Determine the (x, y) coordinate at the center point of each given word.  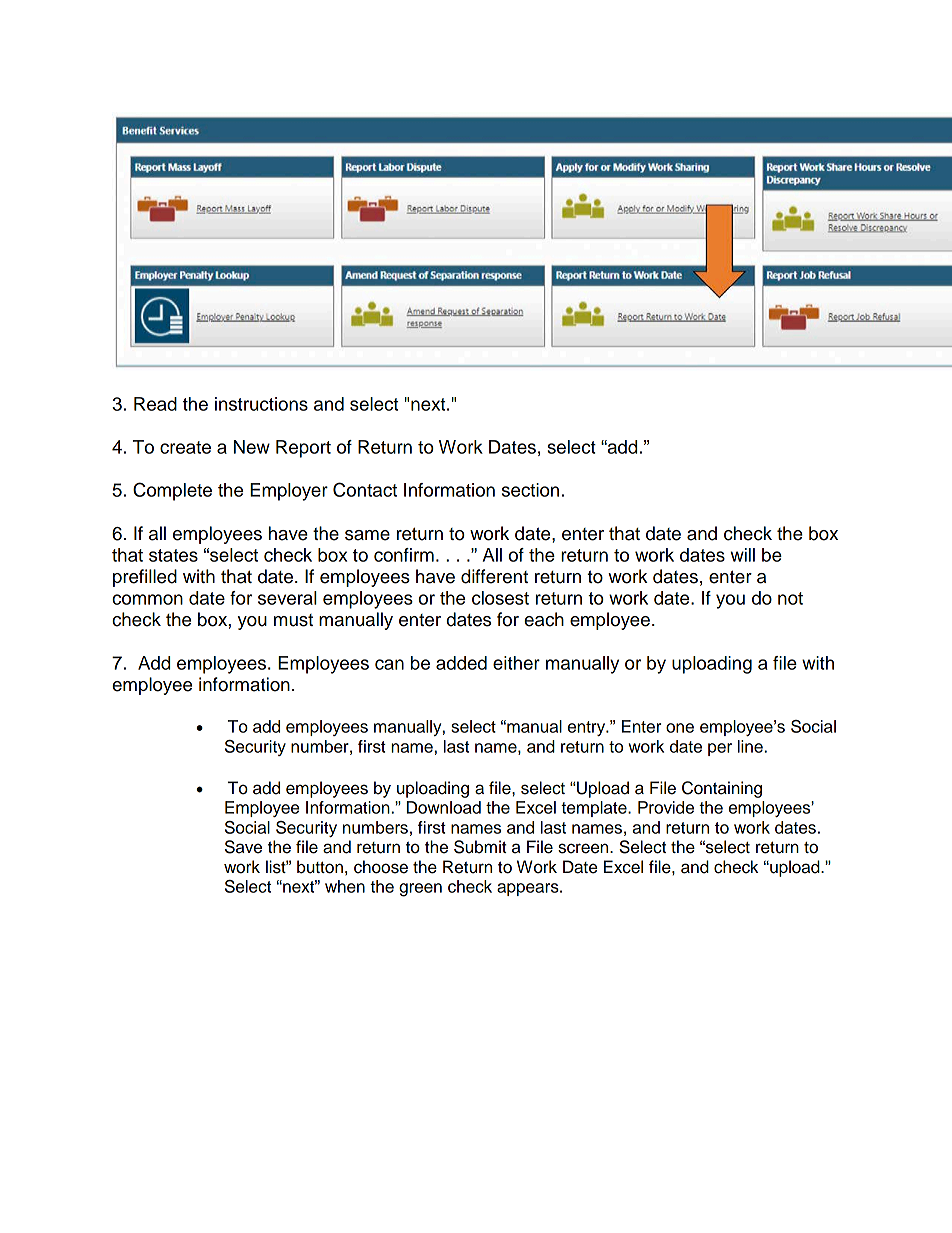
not (790, 598)
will (742, 555)
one (680, 728)
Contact (365, 489)
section (530, 490)
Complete (172, 491)
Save (243, 847)
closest (500, 598)
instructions (261, 404)
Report (303, 449)
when (345, 886)
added (461, 663)
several (287, 598)
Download (444, 807)
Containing (722, 789)
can (389, 664)
